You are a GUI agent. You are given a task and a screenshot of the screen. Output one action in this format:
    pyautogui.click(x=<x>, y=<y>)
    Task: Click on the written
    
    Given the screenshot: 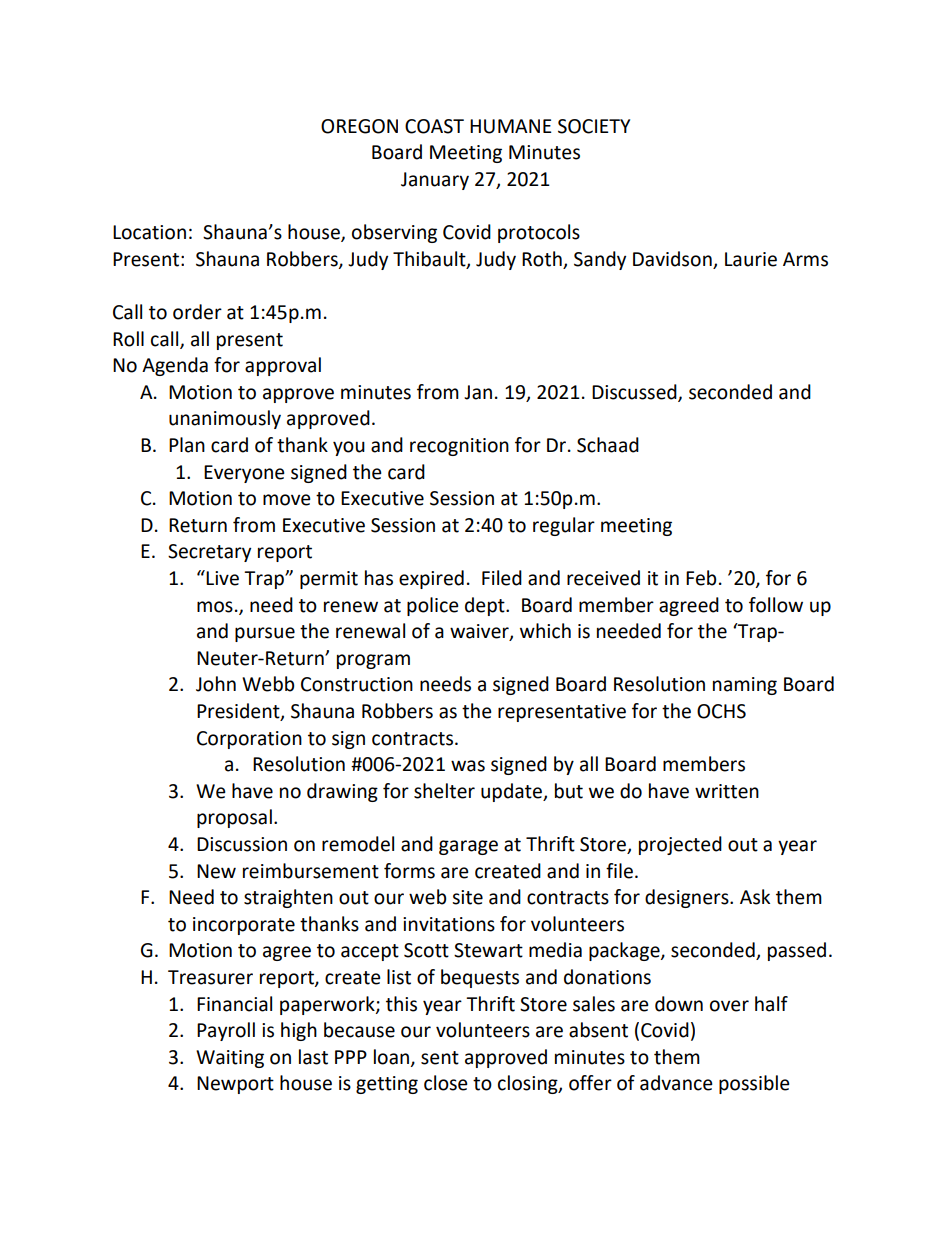 What is the action you would take?
    pyautogui.click(x=727, y=791)
